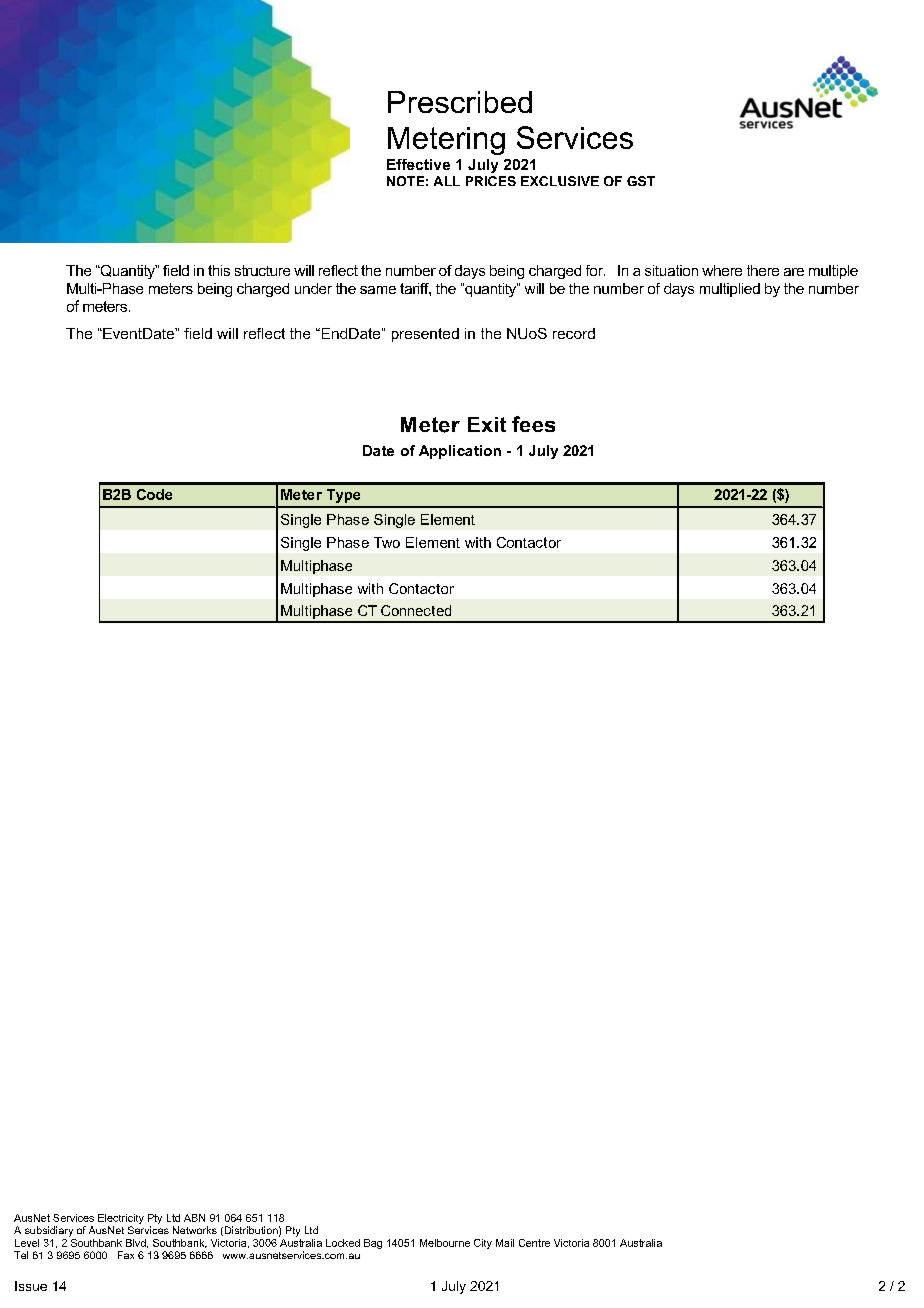 This screenshot has height=1308, width=924. Describe the element at coordinates (194, 1218) in the screenshot. I see `ABN` at that location.
